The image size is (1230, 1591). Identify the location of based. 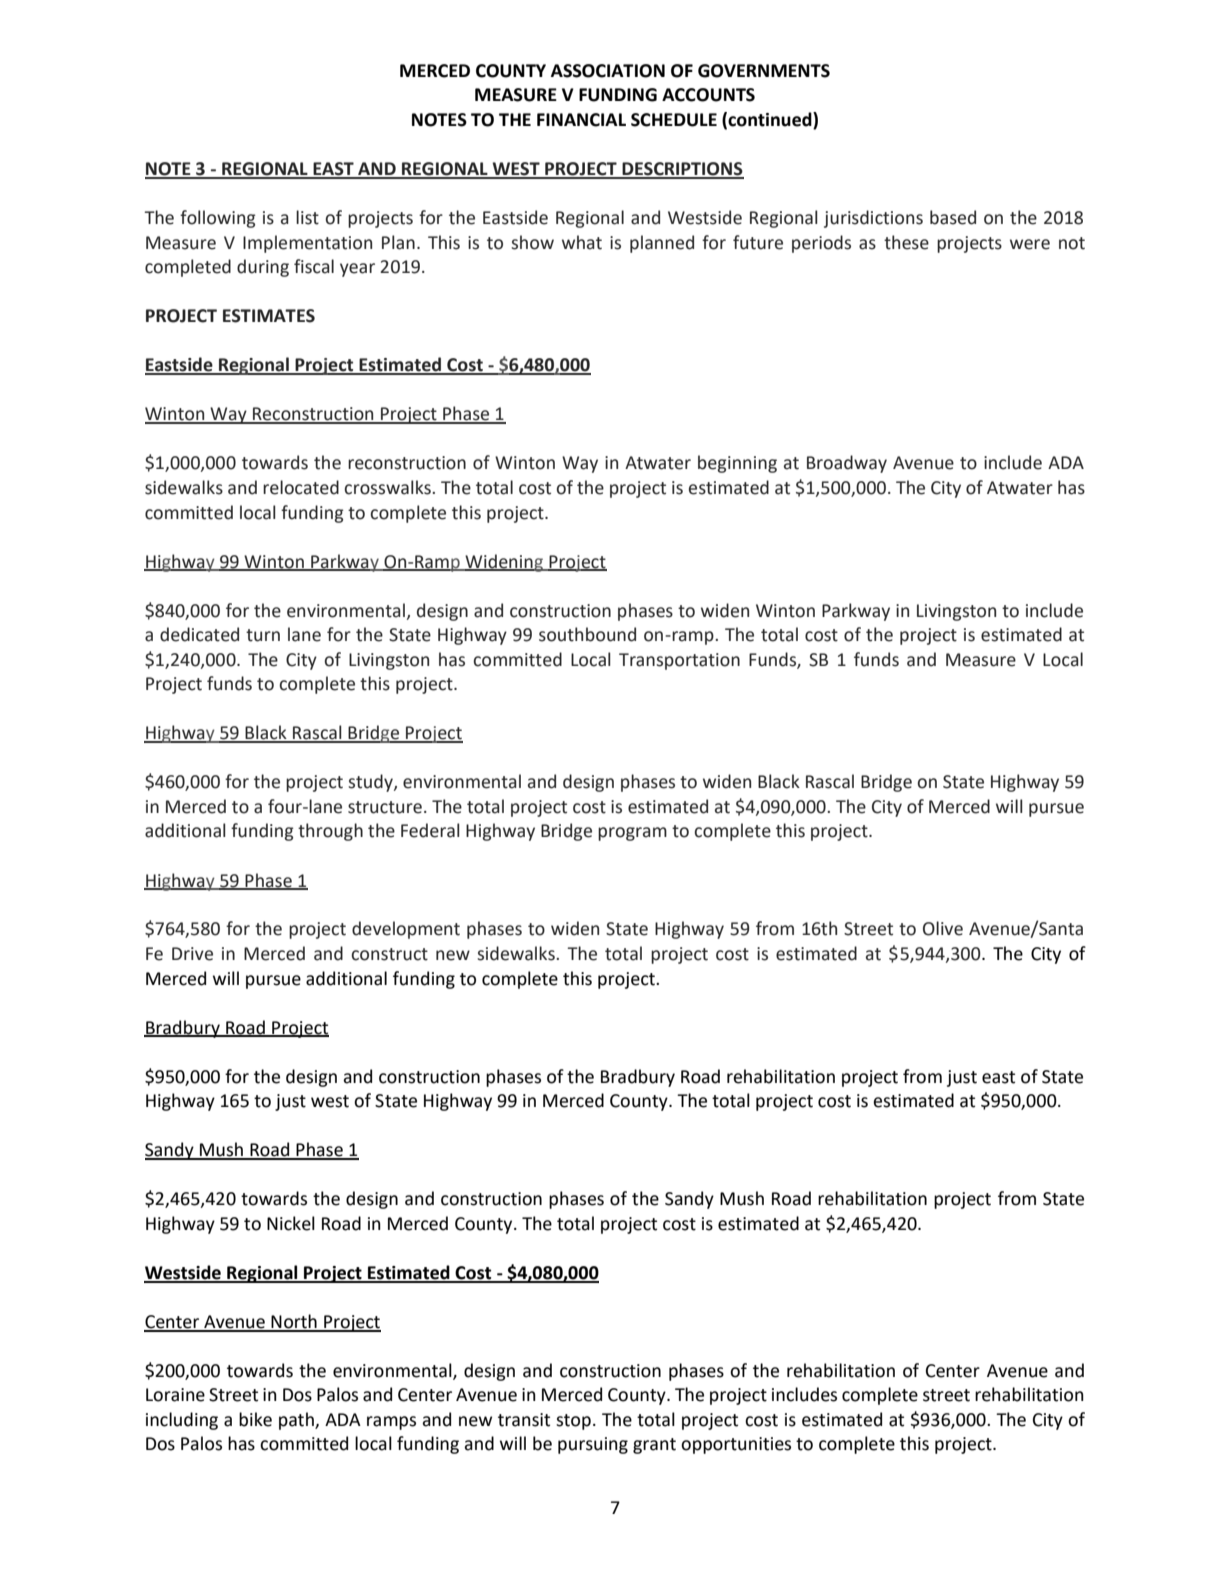
(953, 217).
